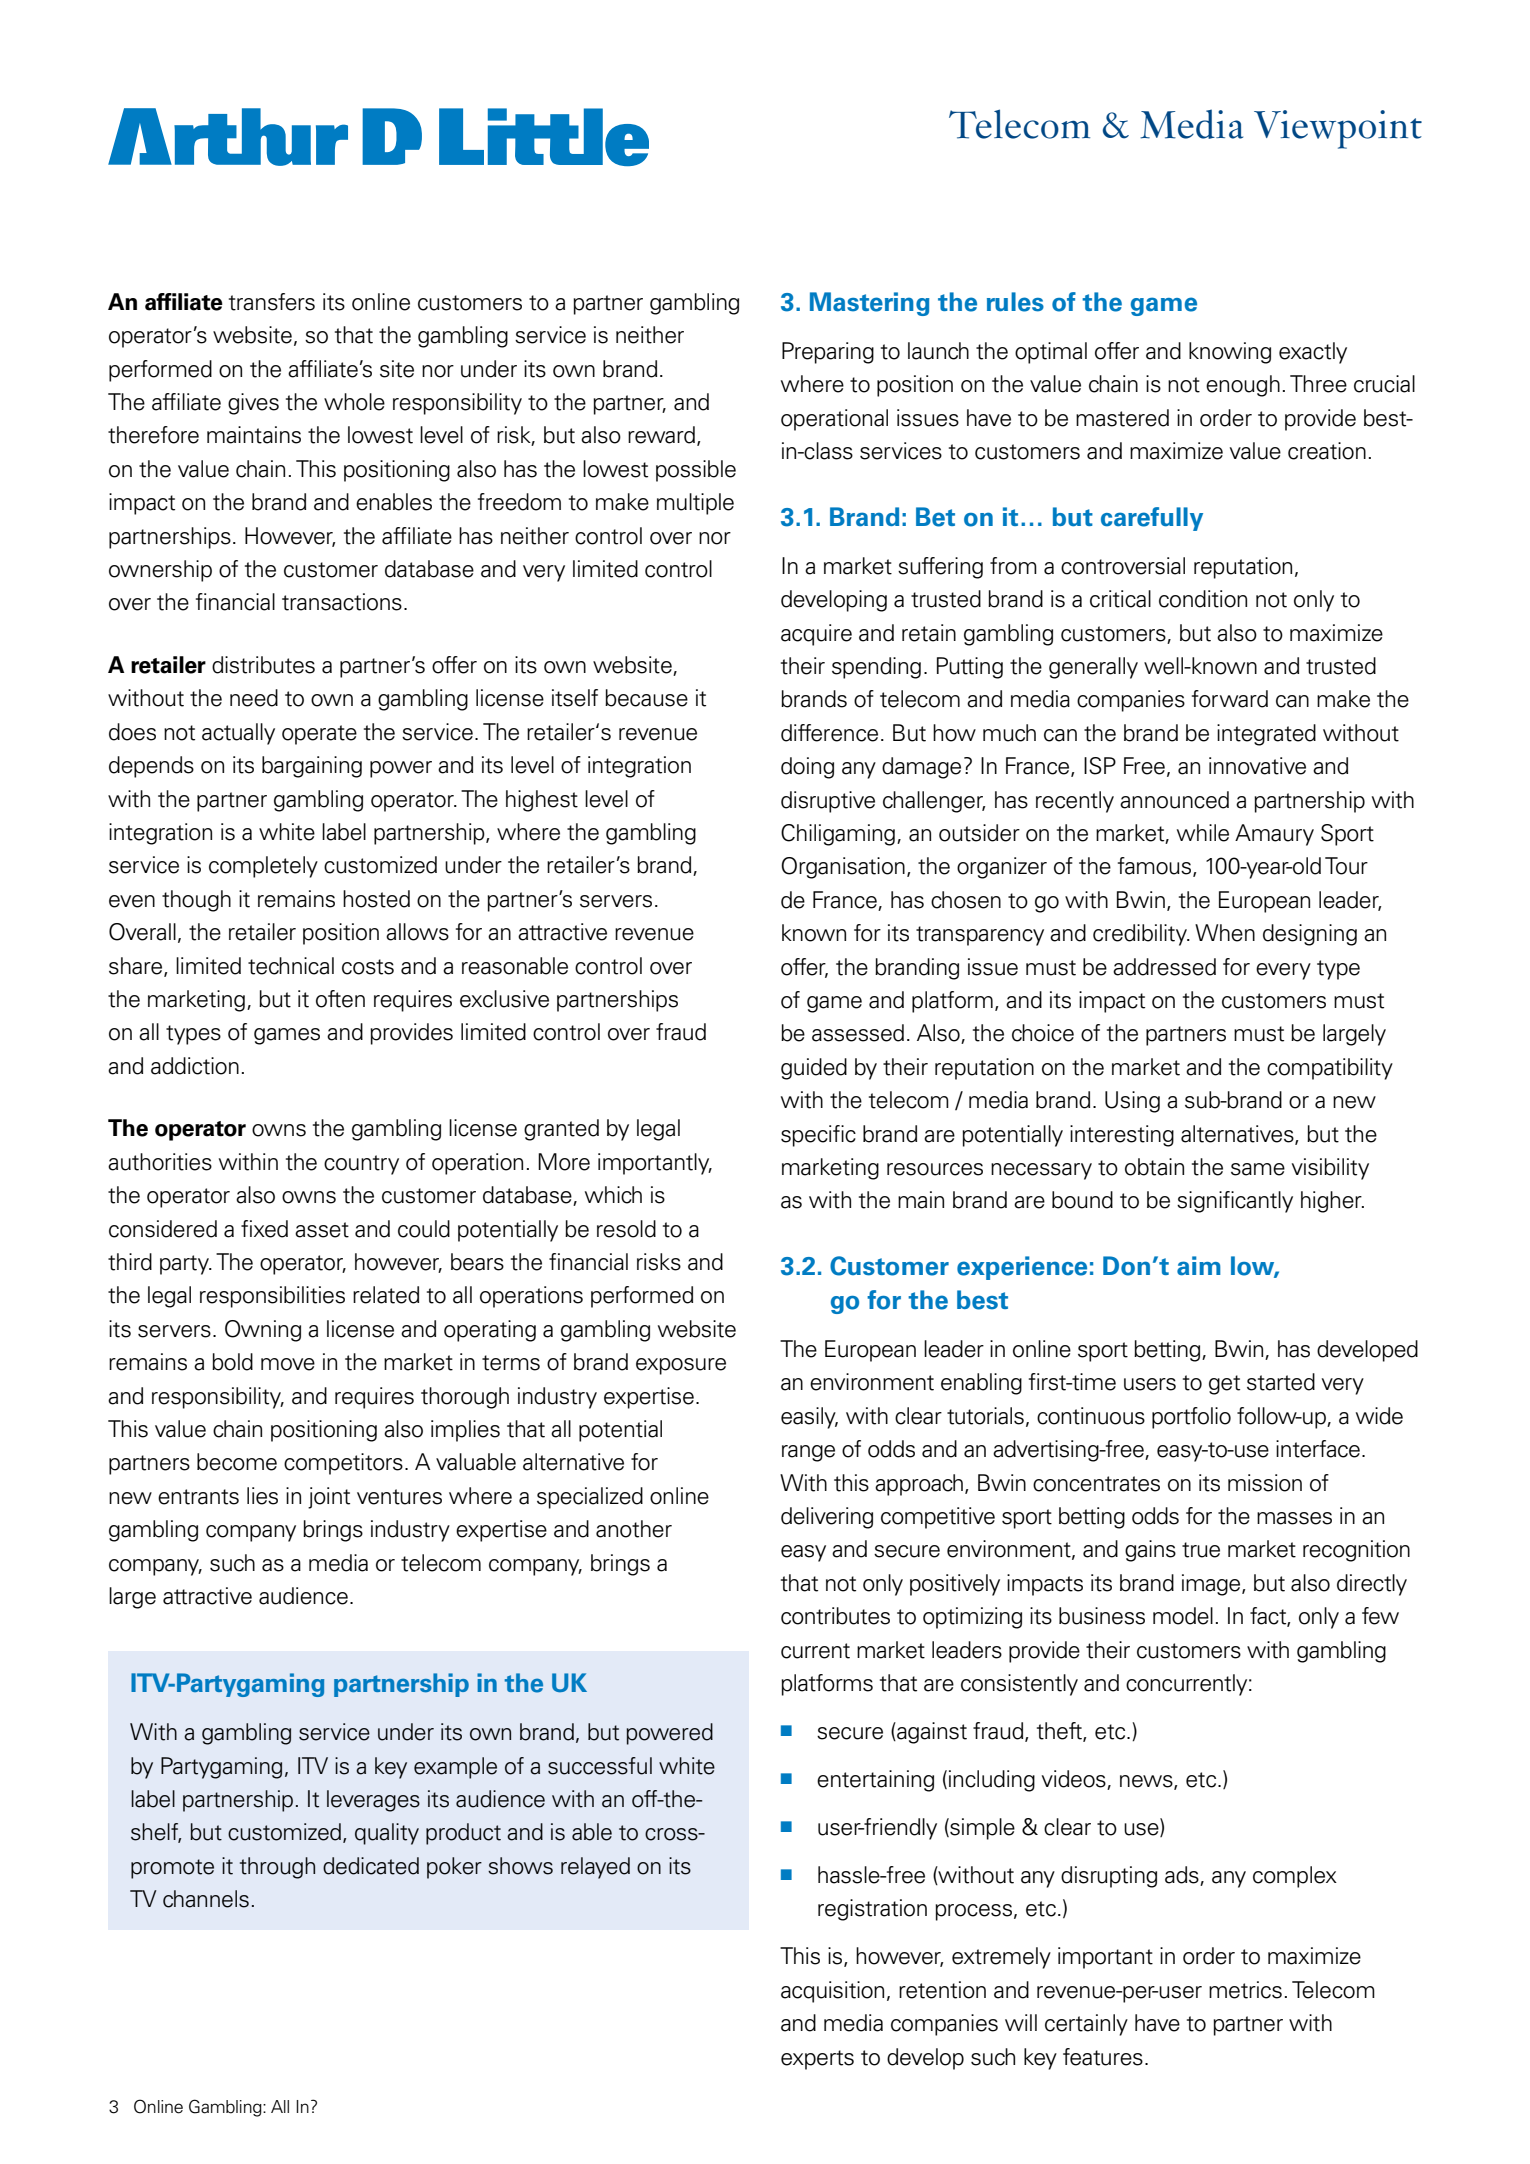  I want to click on addiction, so click(195, 1066).
